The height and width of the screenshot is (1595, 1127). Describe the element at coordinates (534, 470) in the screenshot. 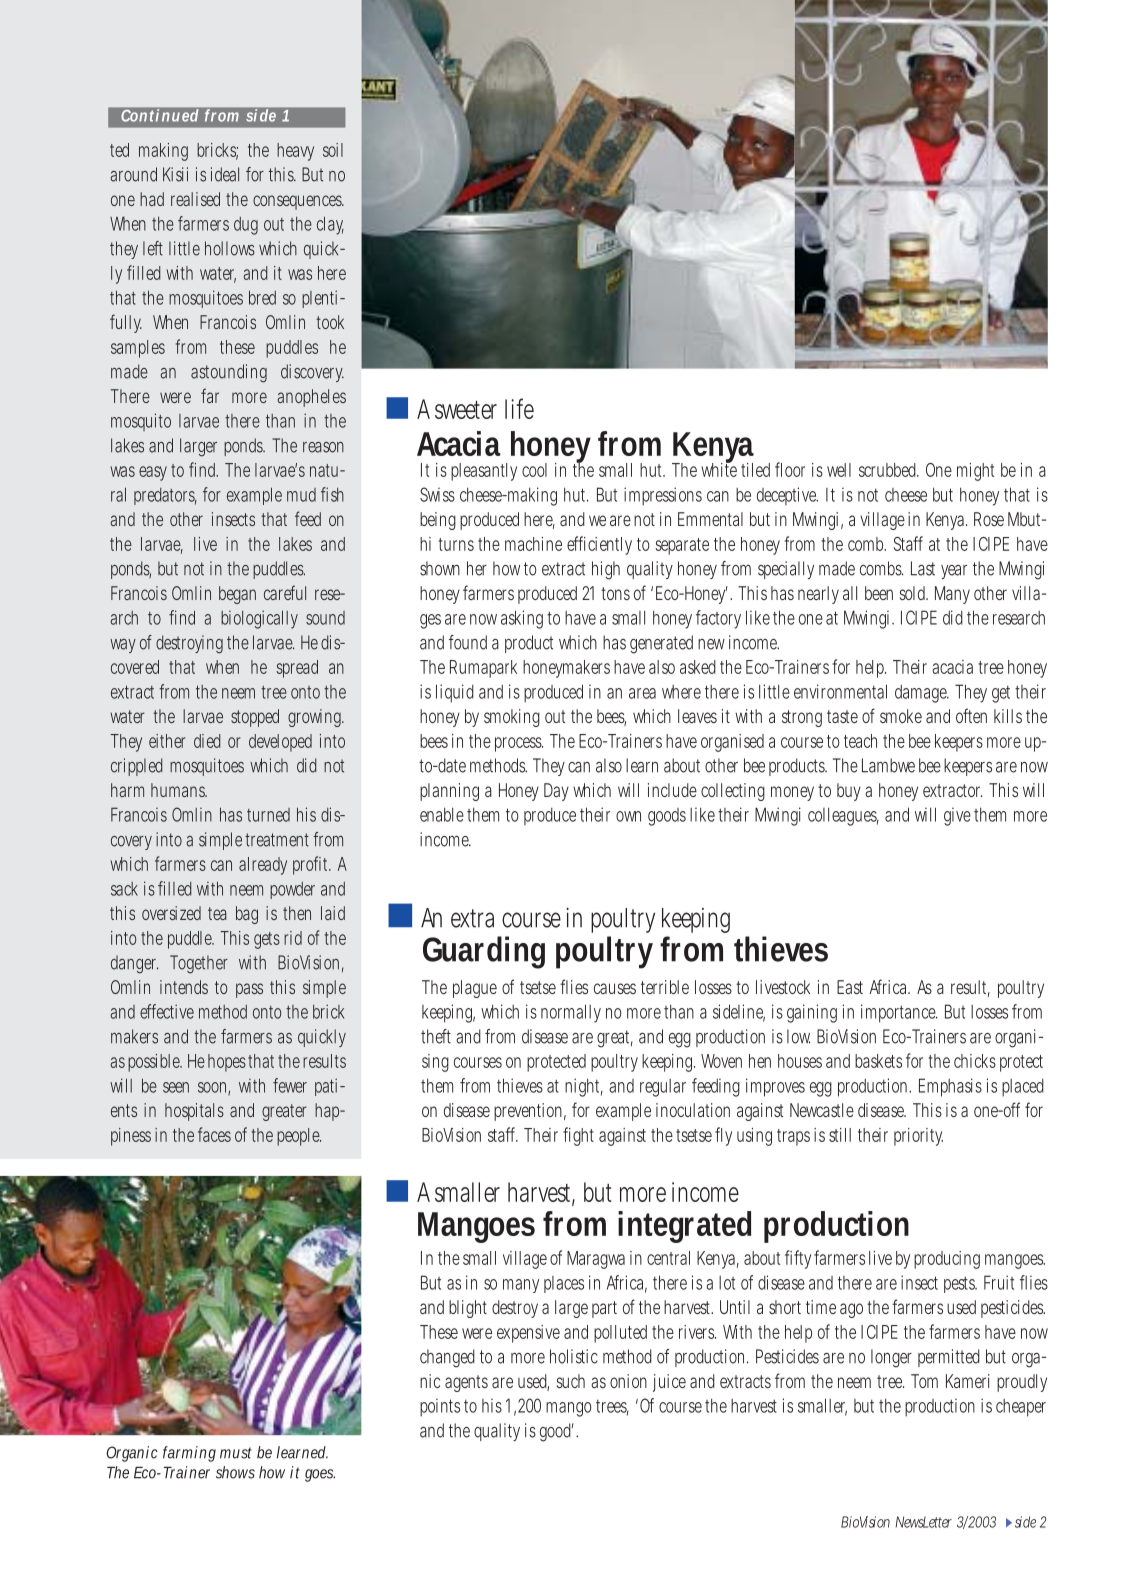

I see `cool` at that location.
